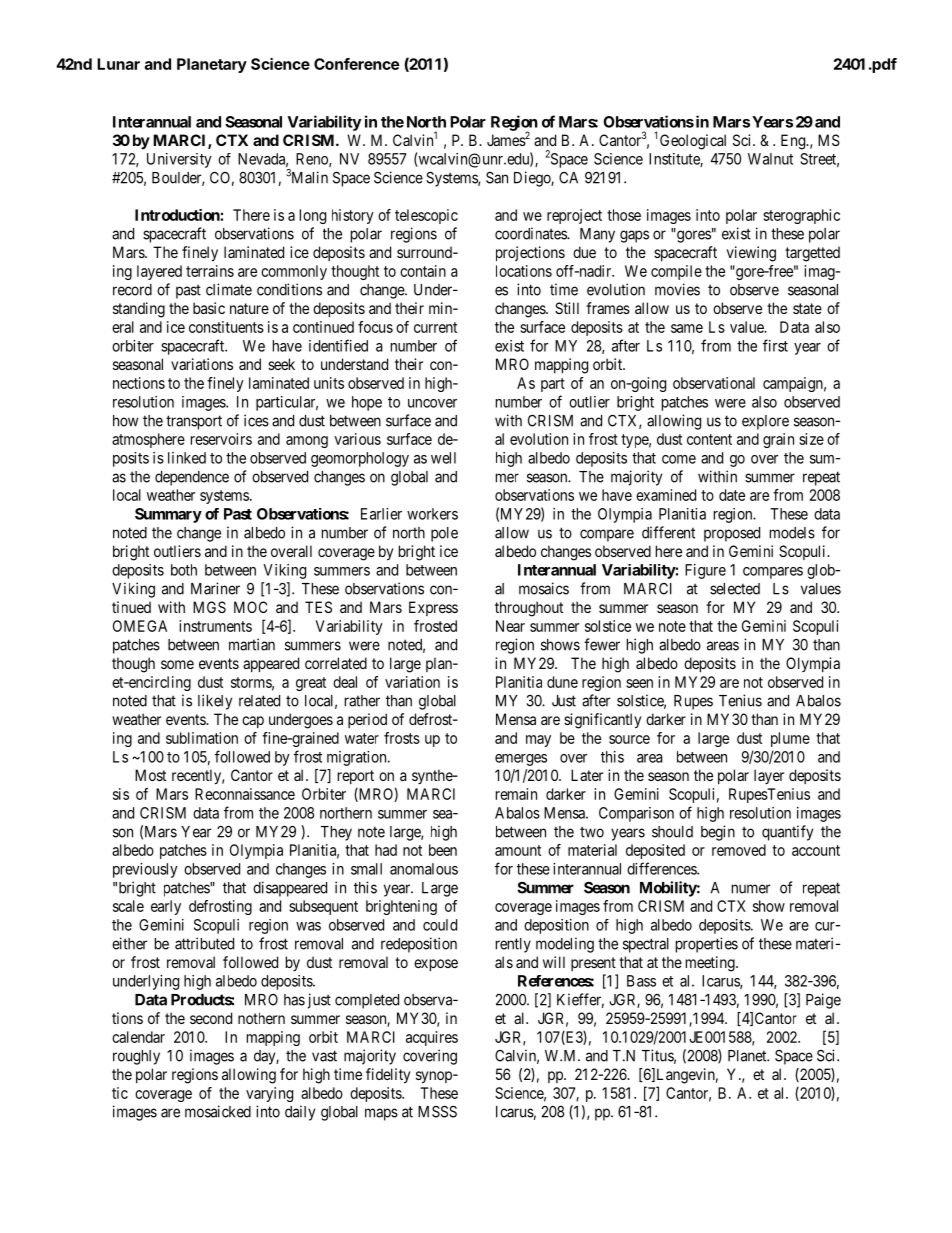 The image size is (952, 1233). Describe the element at coordinates (269, 1094) in the document. I see `varying` at that location.
